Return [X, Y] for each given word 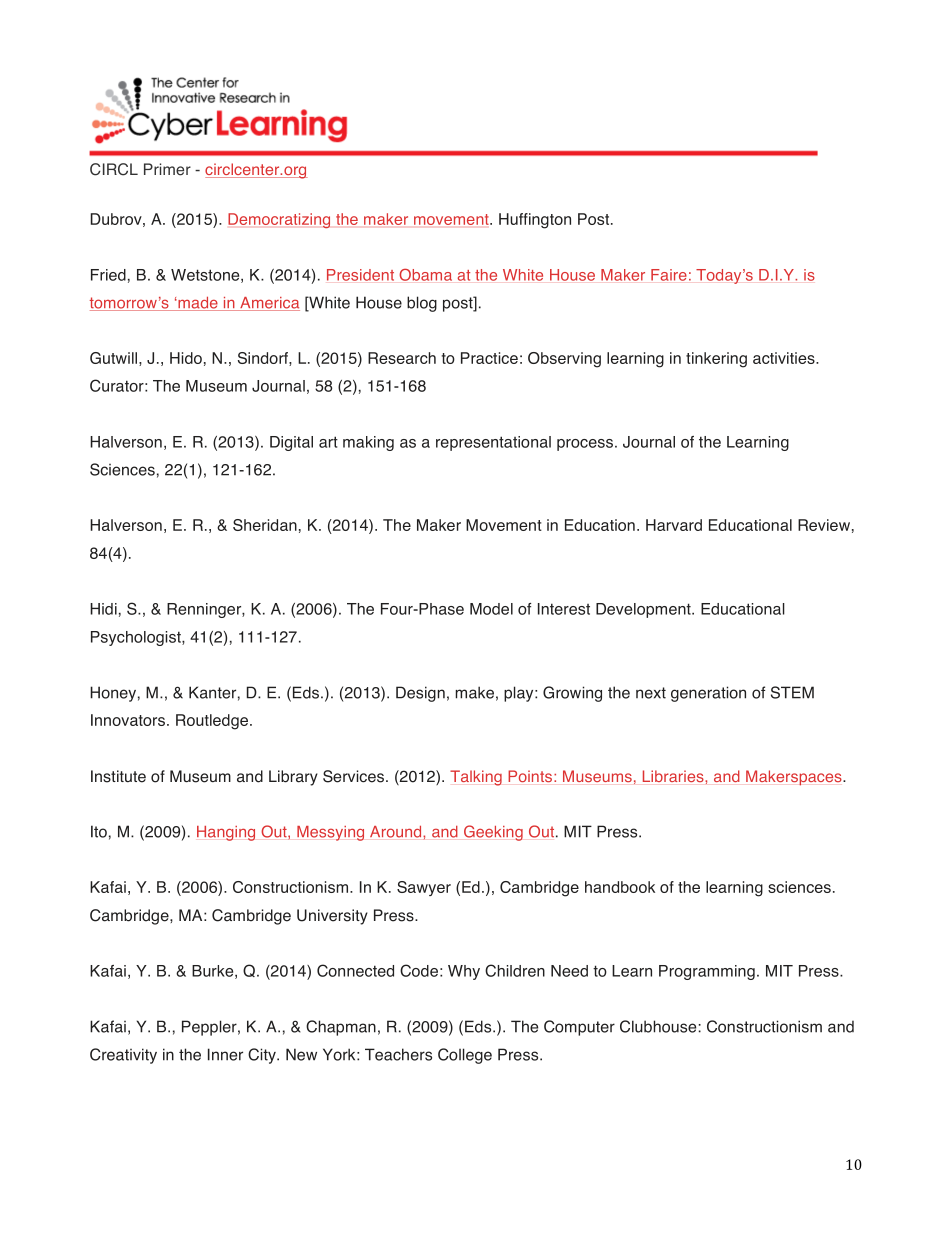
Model [491, 609]
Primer [167, 169]
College [465, 1056]
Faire [669, 275]
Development [644, 610]
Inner [225, 1054]
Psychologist [137, 638]
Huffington [535, 221]
